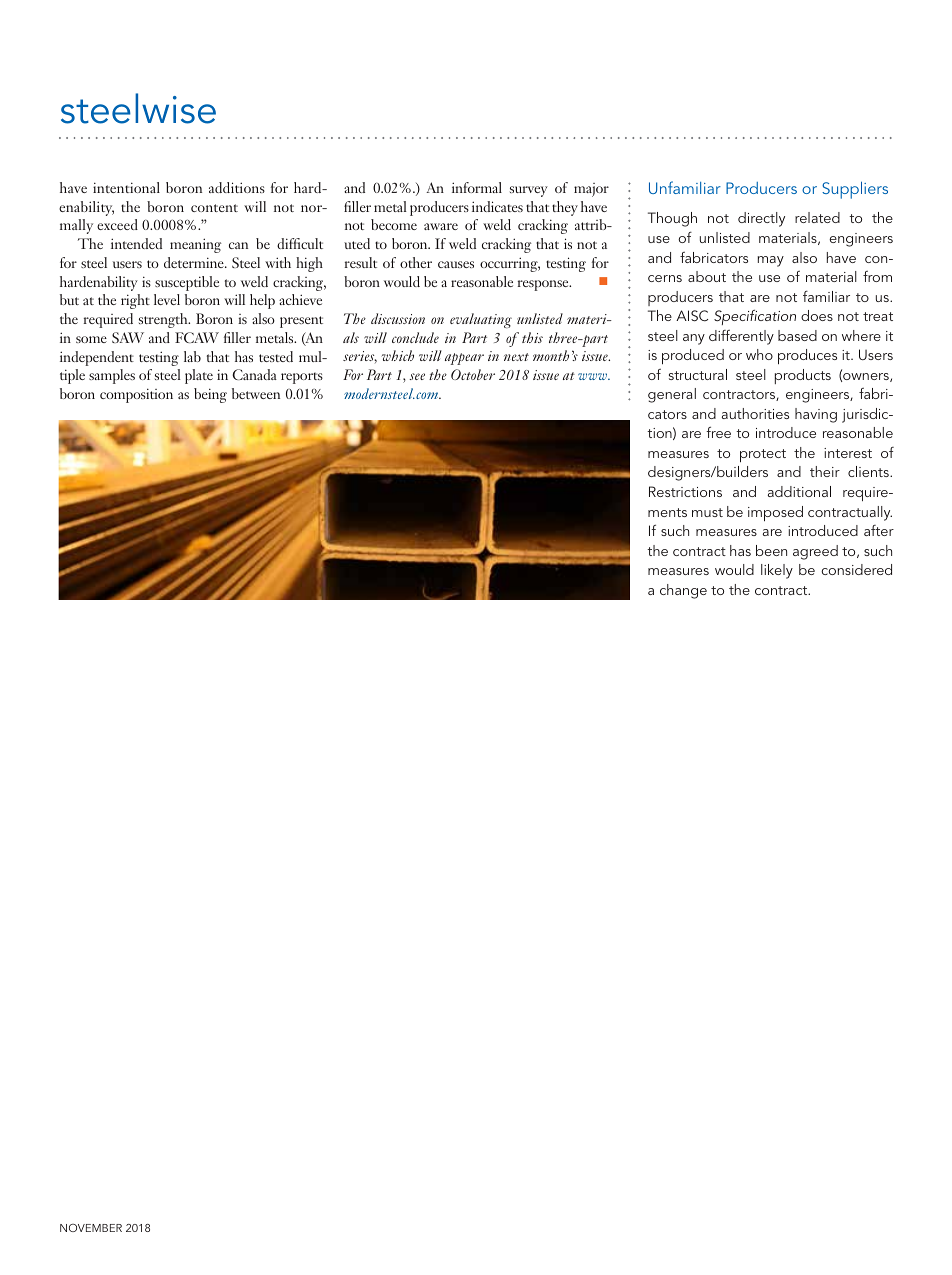  What do you see at coordinates (815, 552) in the screenshot?
I see `agreed` at bounding box center [815, 552].
